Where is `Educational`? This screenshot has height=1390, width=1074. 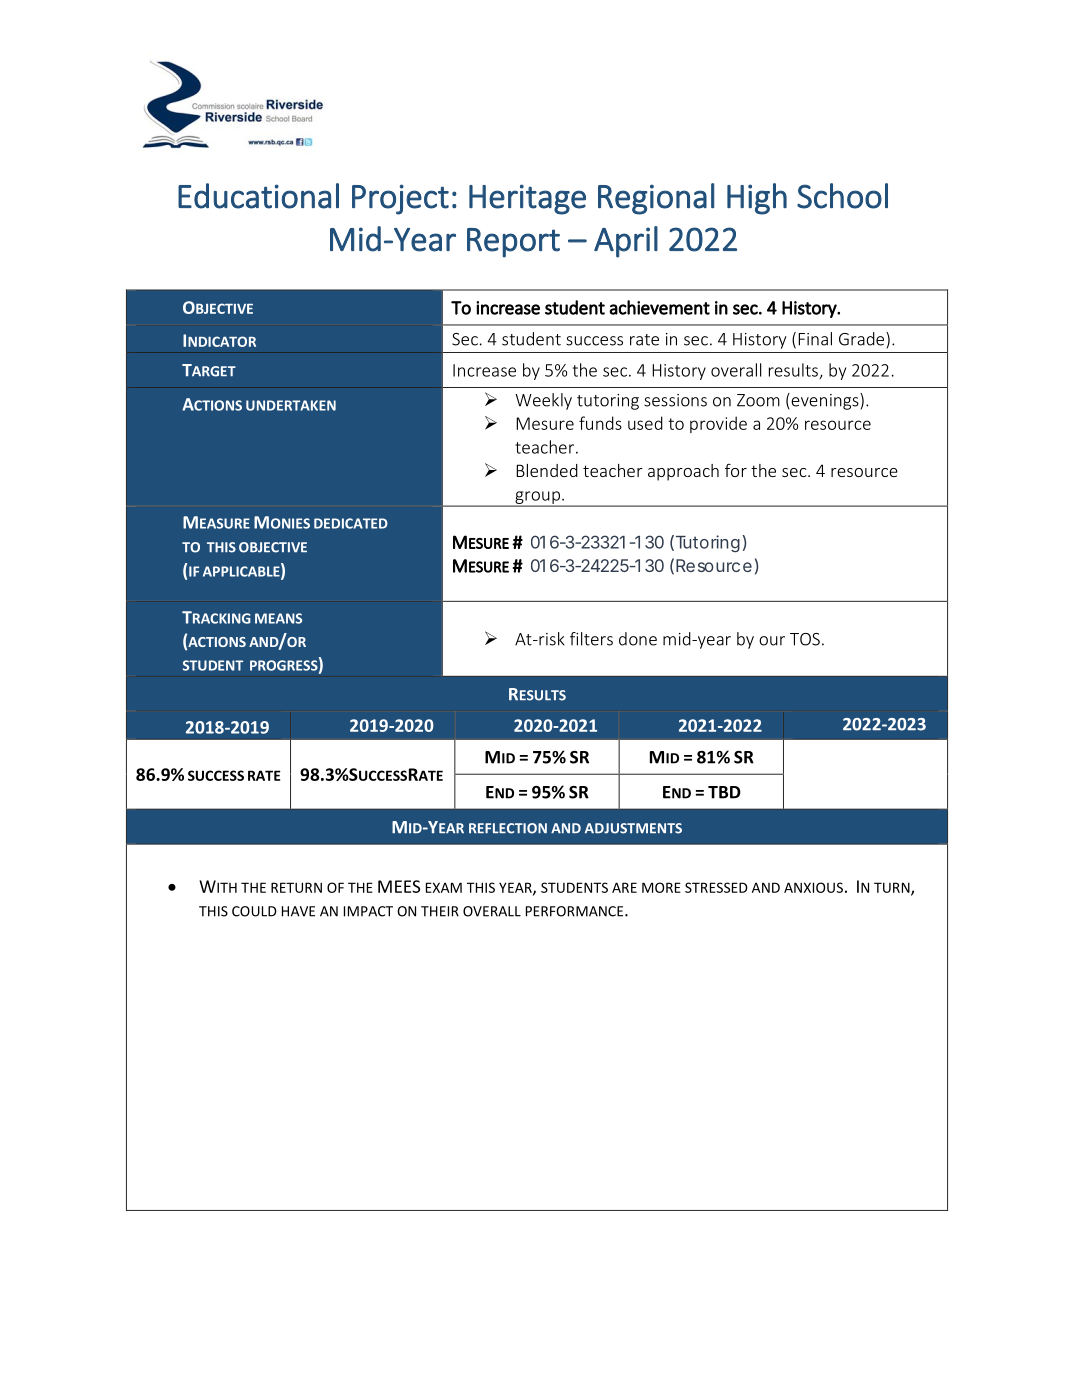
Educational is located at coordinates (258, 196).
